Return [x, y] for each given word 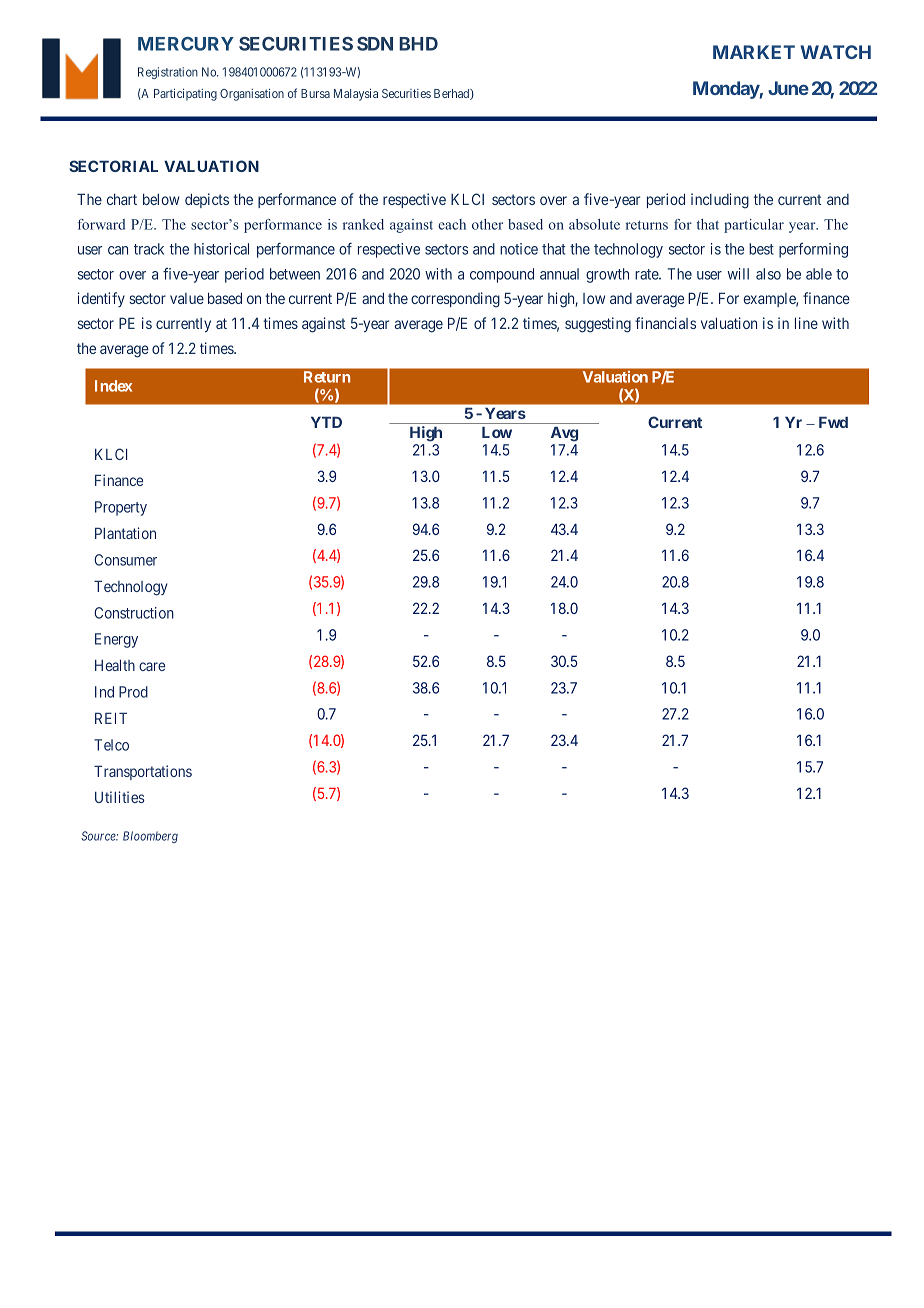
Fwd [833, 422]
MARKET [754, 52]
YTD [326, 422]
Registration [168, 73]
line [806, 323]
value [187, 298]
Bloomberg [150, 837]
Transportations [143, 772]
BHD [418, 44]
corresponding [455, 300]
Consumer [125, 560]
